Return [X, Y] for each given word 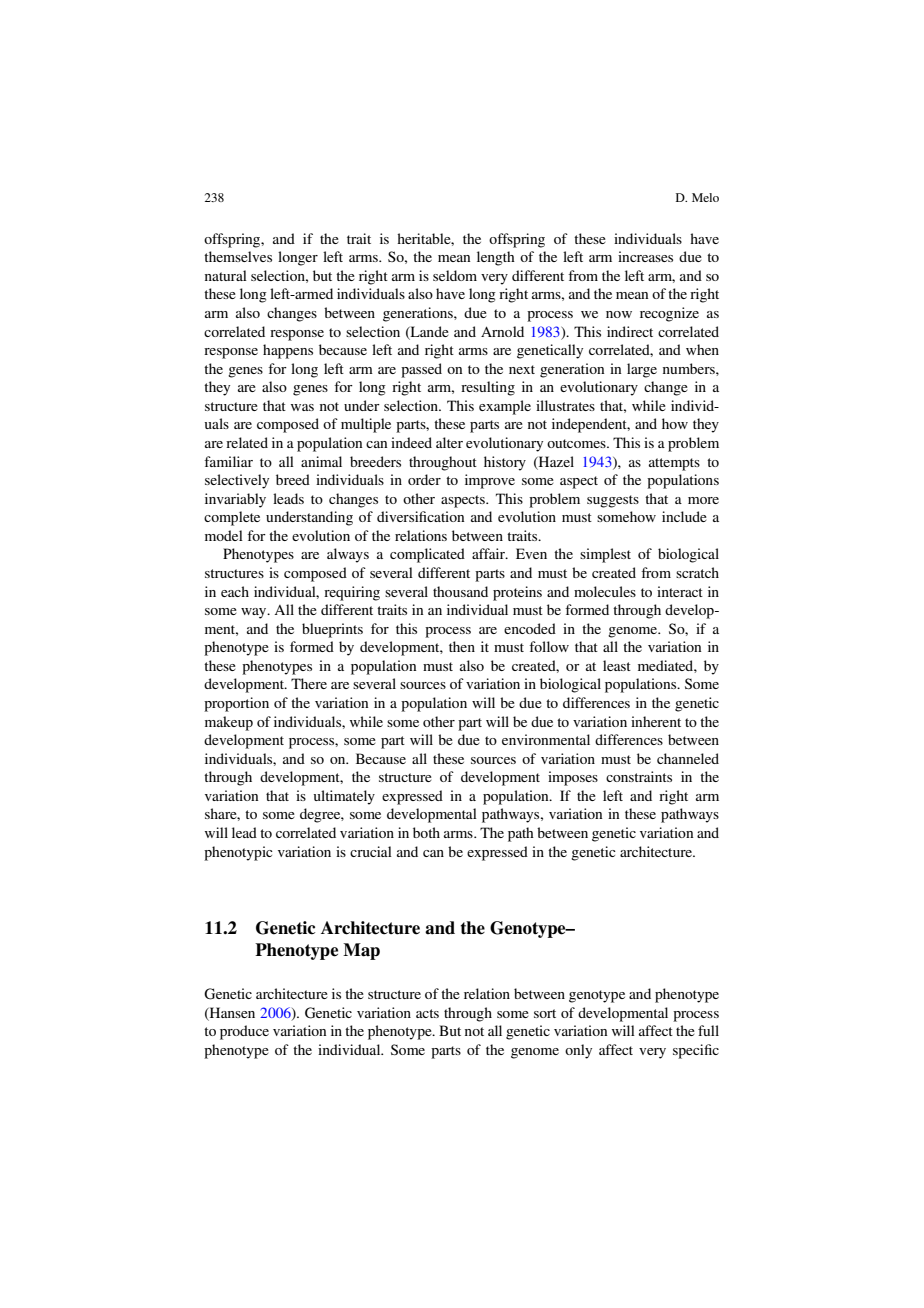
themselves [238, 256]
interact [680, 591]
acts [427, 1013]
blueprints [332, 630]
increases [645, 256]
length [496, 258]
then [462, 646]
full [708, 1030]
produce [244, 1032]
